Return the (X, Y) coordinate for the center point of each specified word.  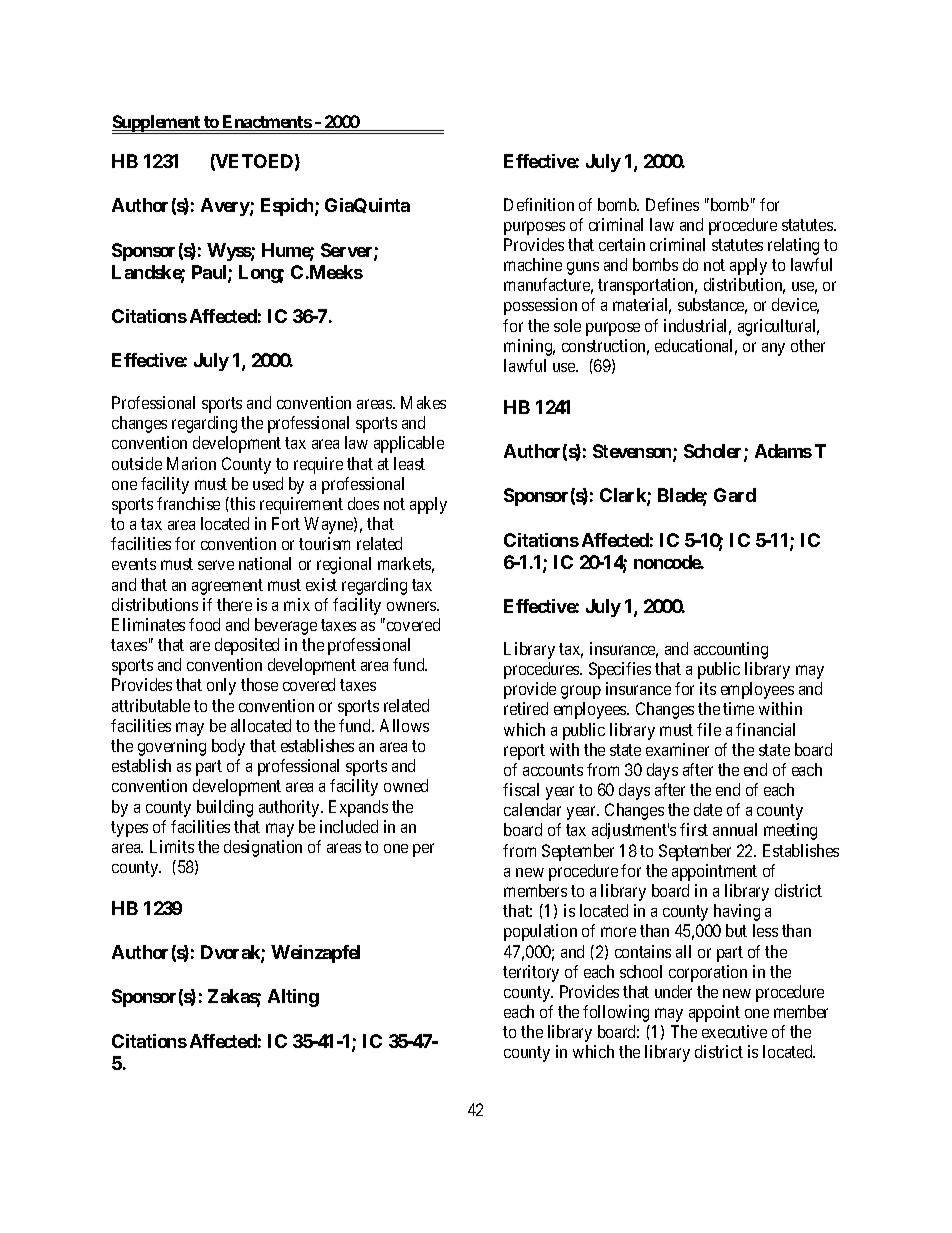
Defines (672, 204)
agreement (227, 587)
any (773, 349)
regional (344, 565)
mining (529, 347)
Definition (539, 204)
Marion (191, 463)
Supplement (157, 124)
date (708, 809)
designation (263, 848)
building (225, 808)
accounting (731, 650)
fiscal (521, 789)
